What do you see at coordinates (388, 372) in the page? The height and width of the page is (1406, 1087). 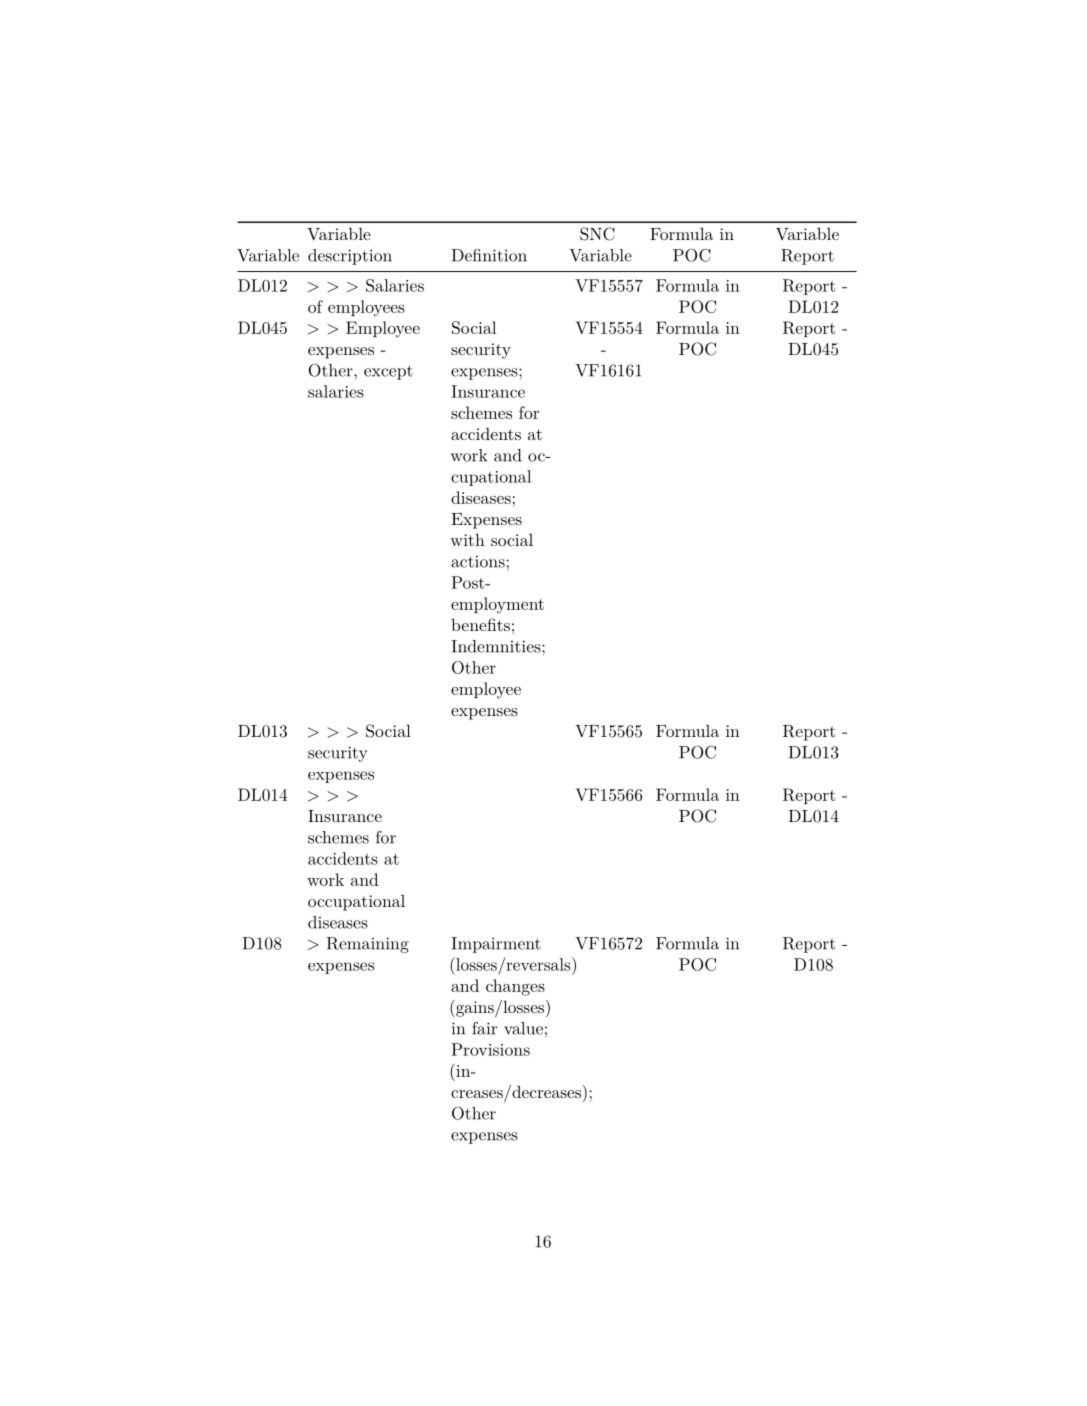 I see `except` at bounding box center [388, 372].
